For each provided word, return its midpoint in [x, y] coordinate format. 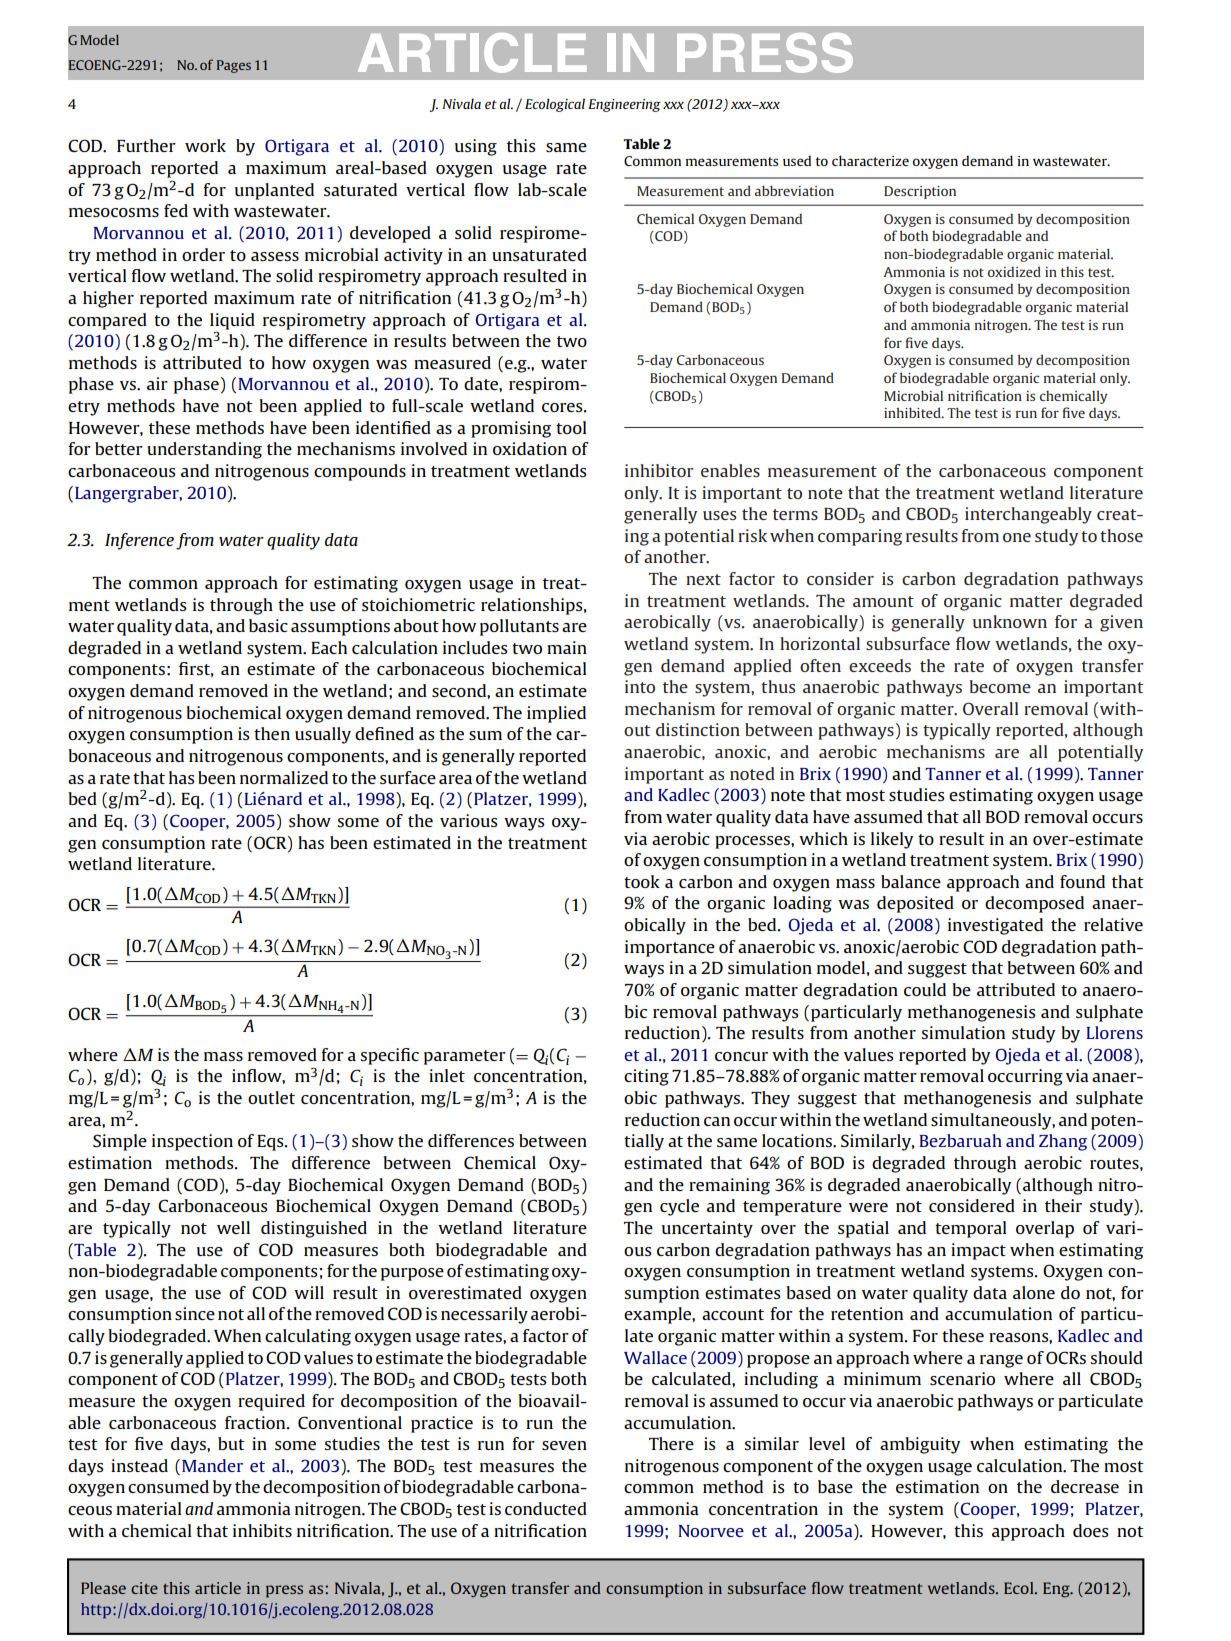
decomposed [1034, 904]
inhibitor [659, 470]
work [205, 145]
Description [920, 192]
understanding [204, 450]
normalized [284, 777]
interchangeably [1028, 515]
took [642, 881]
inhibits [262, 1530]
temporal [971, 1229]
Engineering [624, 105]
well [233, 1227]
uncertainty [707, 1229]
